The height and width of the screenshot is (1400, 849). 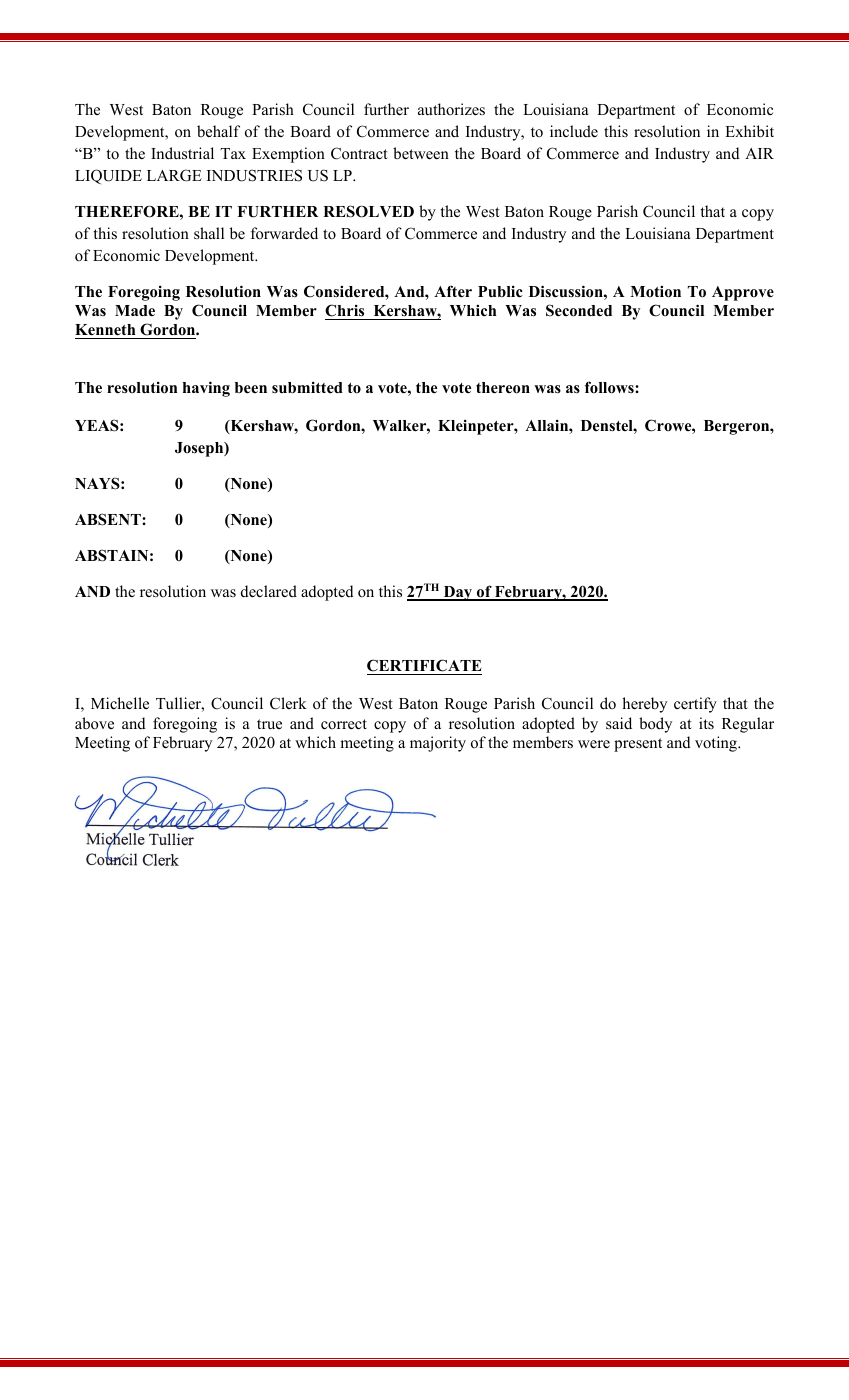 I want to click on After, so click(x=453, y=291).
